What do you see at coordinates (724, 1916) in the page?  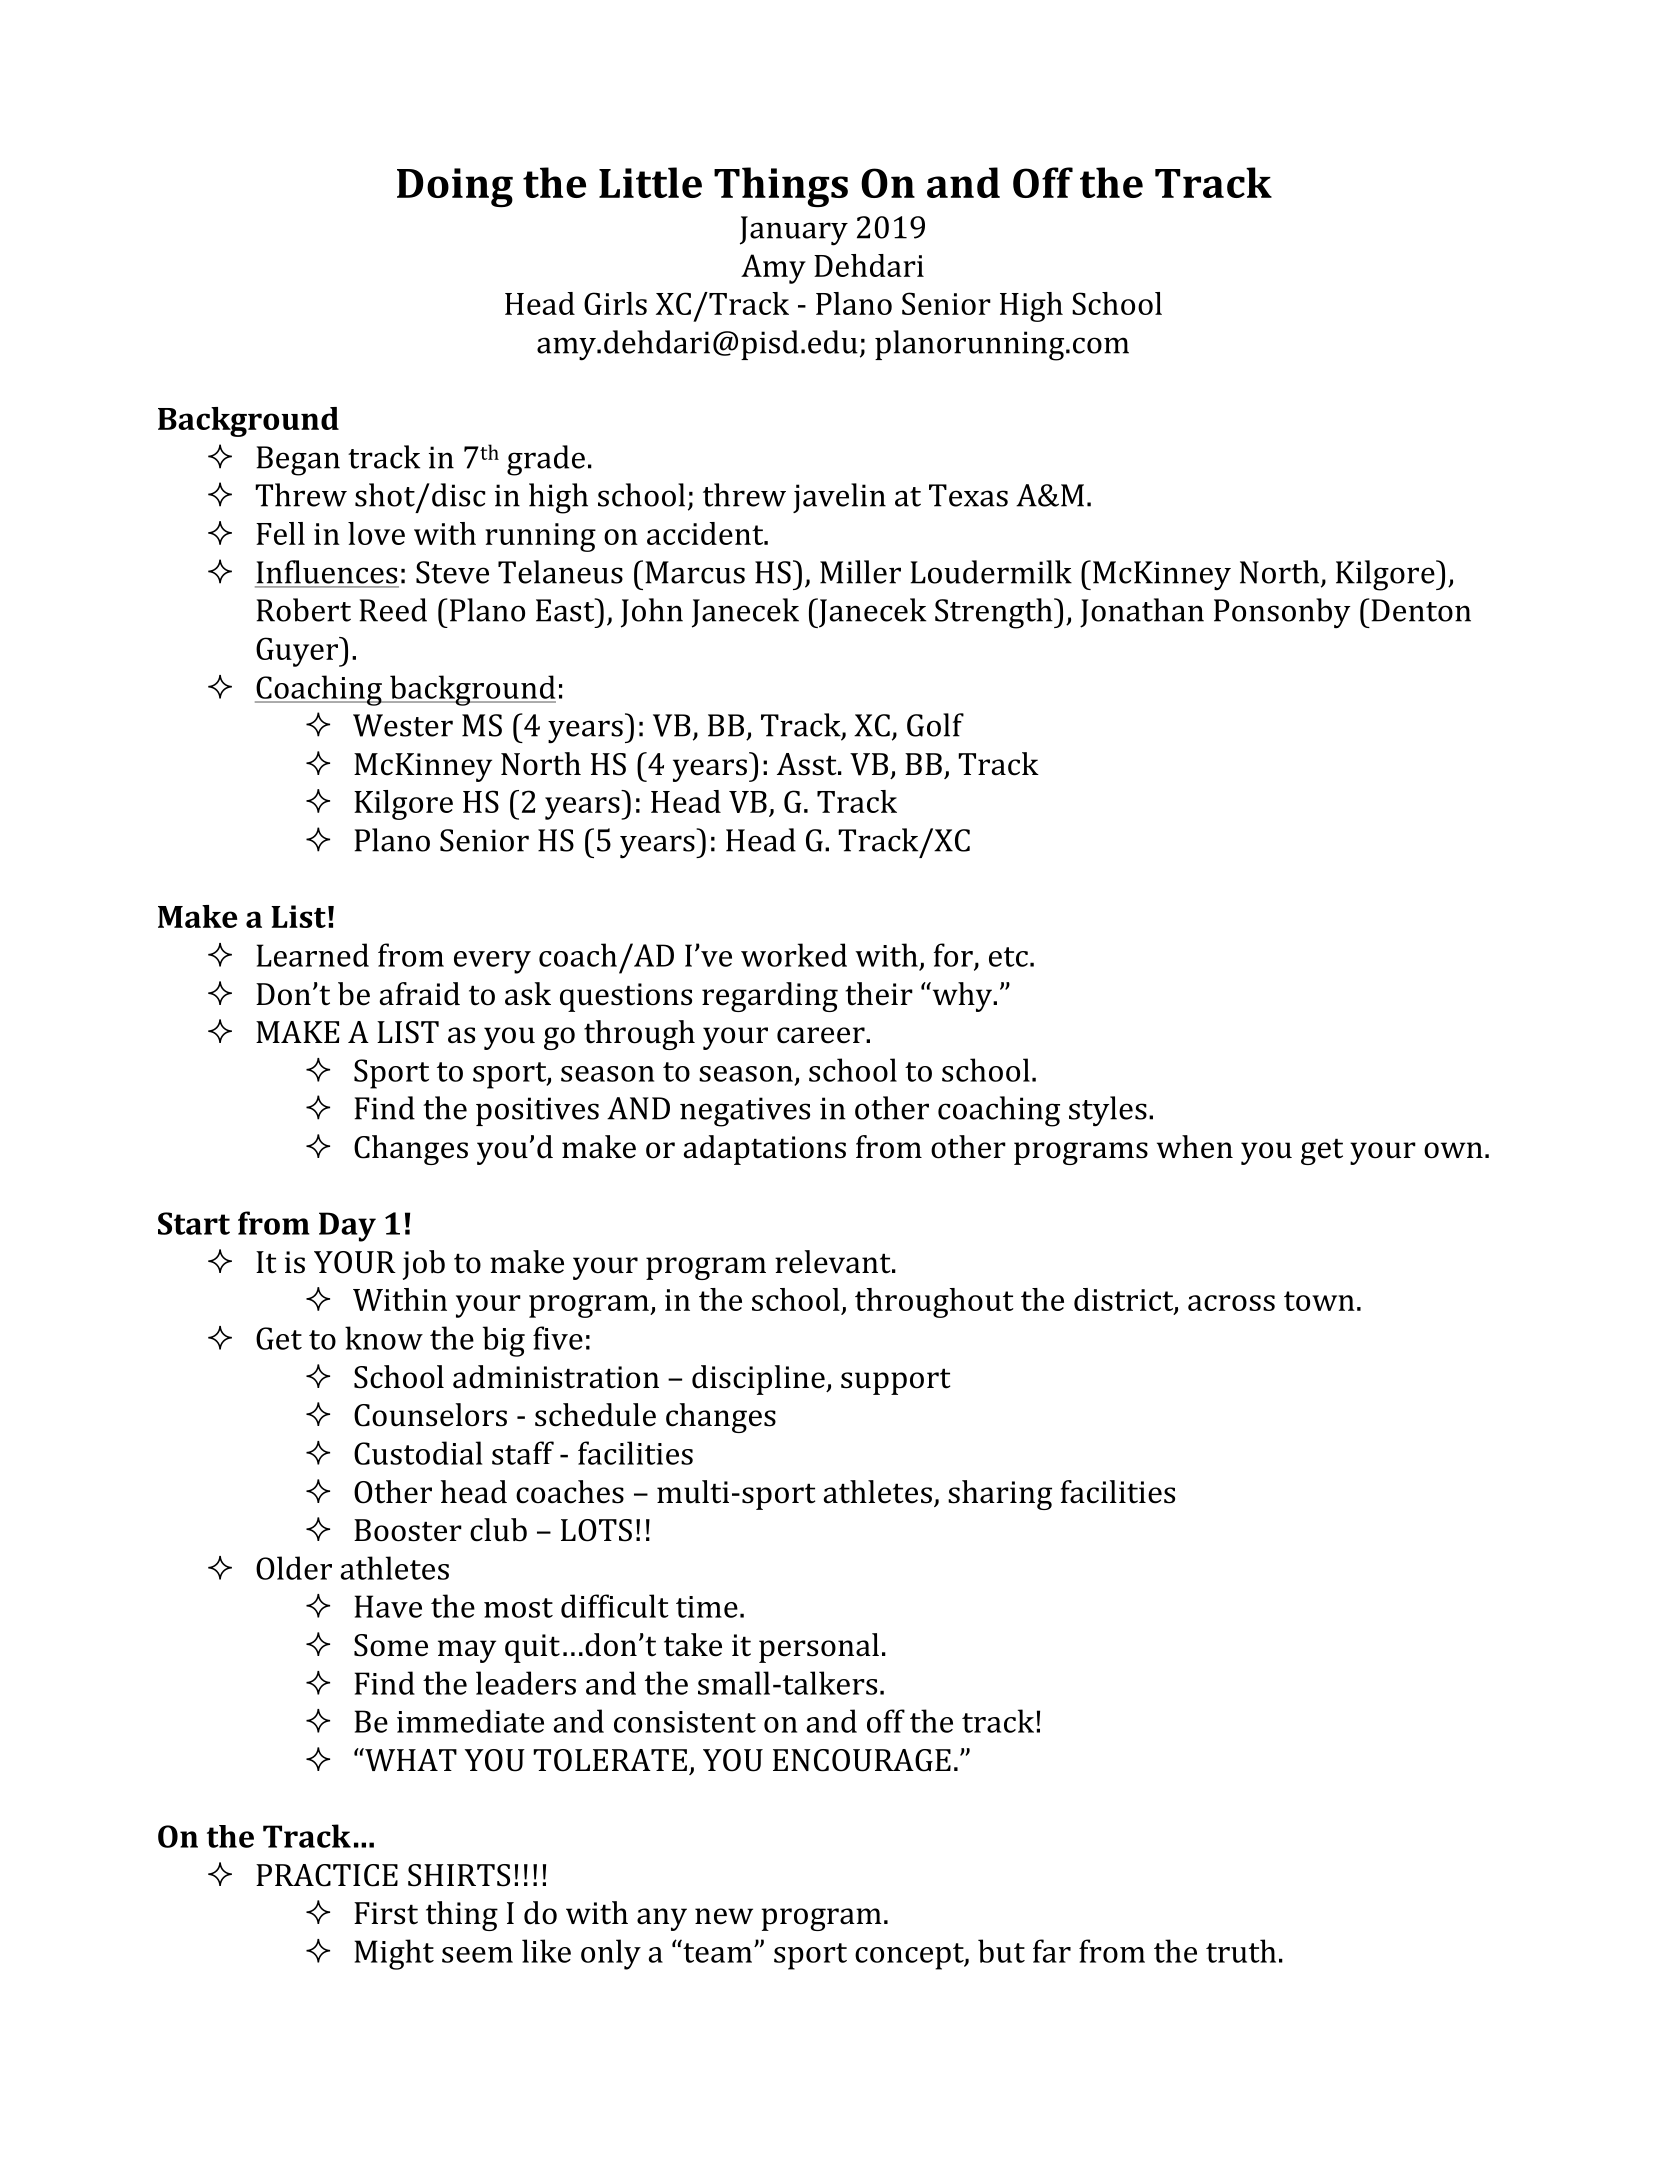 I see `new` at bounding box center [724, 1916].
